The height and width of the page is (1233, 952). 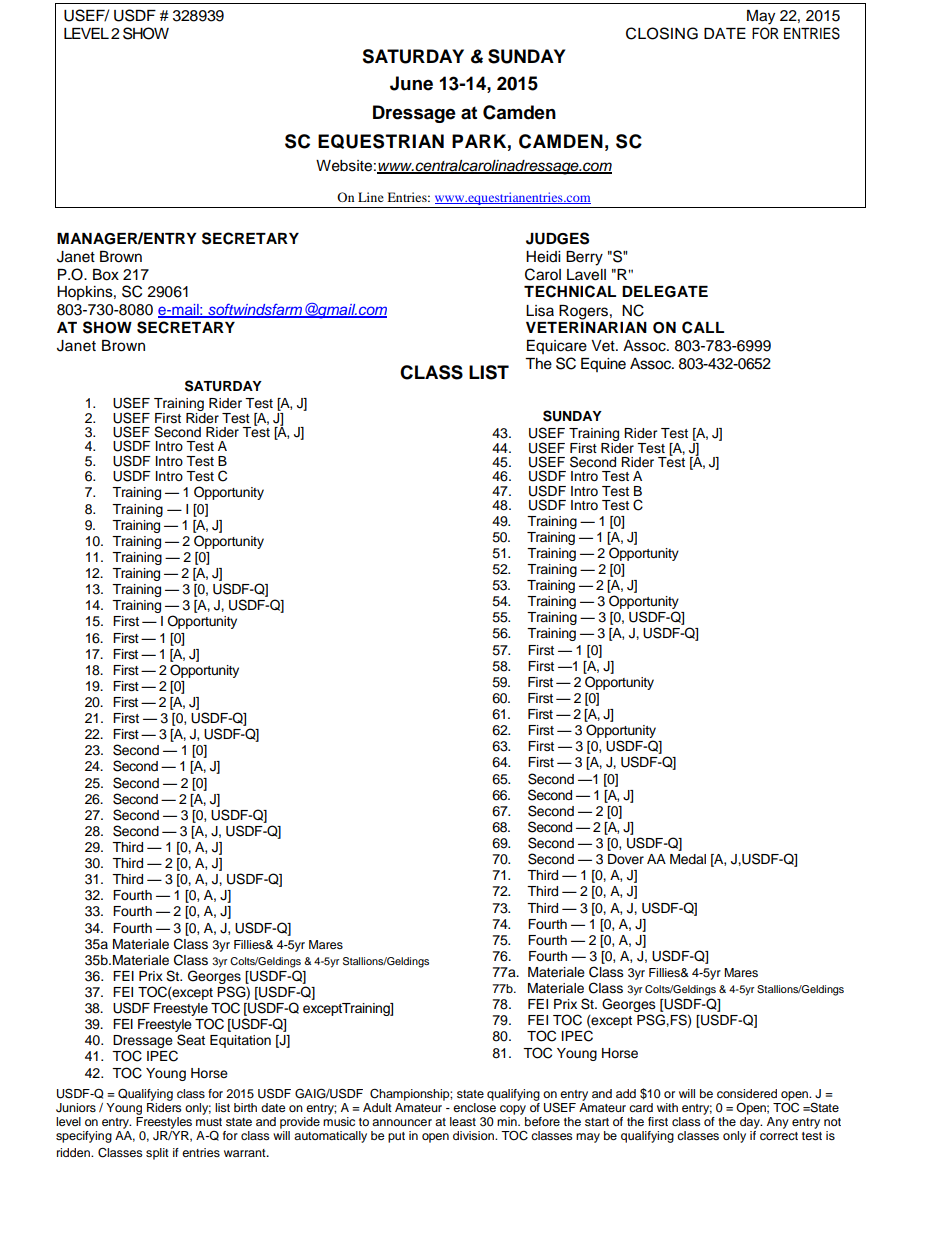 What do you see at coordinates (371, 197) in the page?
I see `Line` at bounding box center [371, 197].
